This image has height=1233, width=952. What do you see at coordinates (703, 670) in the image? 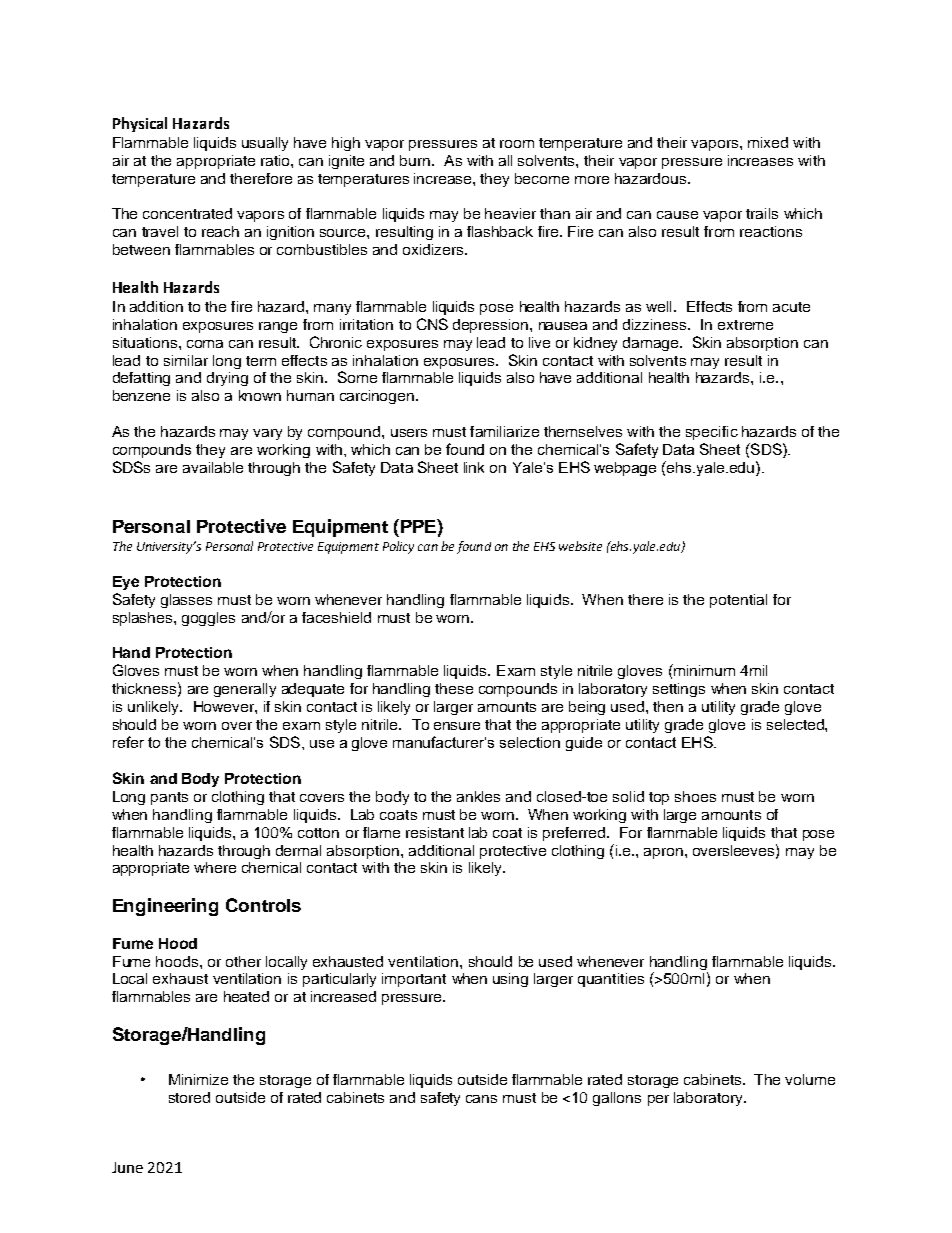
I see `minimum` at bounding box center [703, 670].
